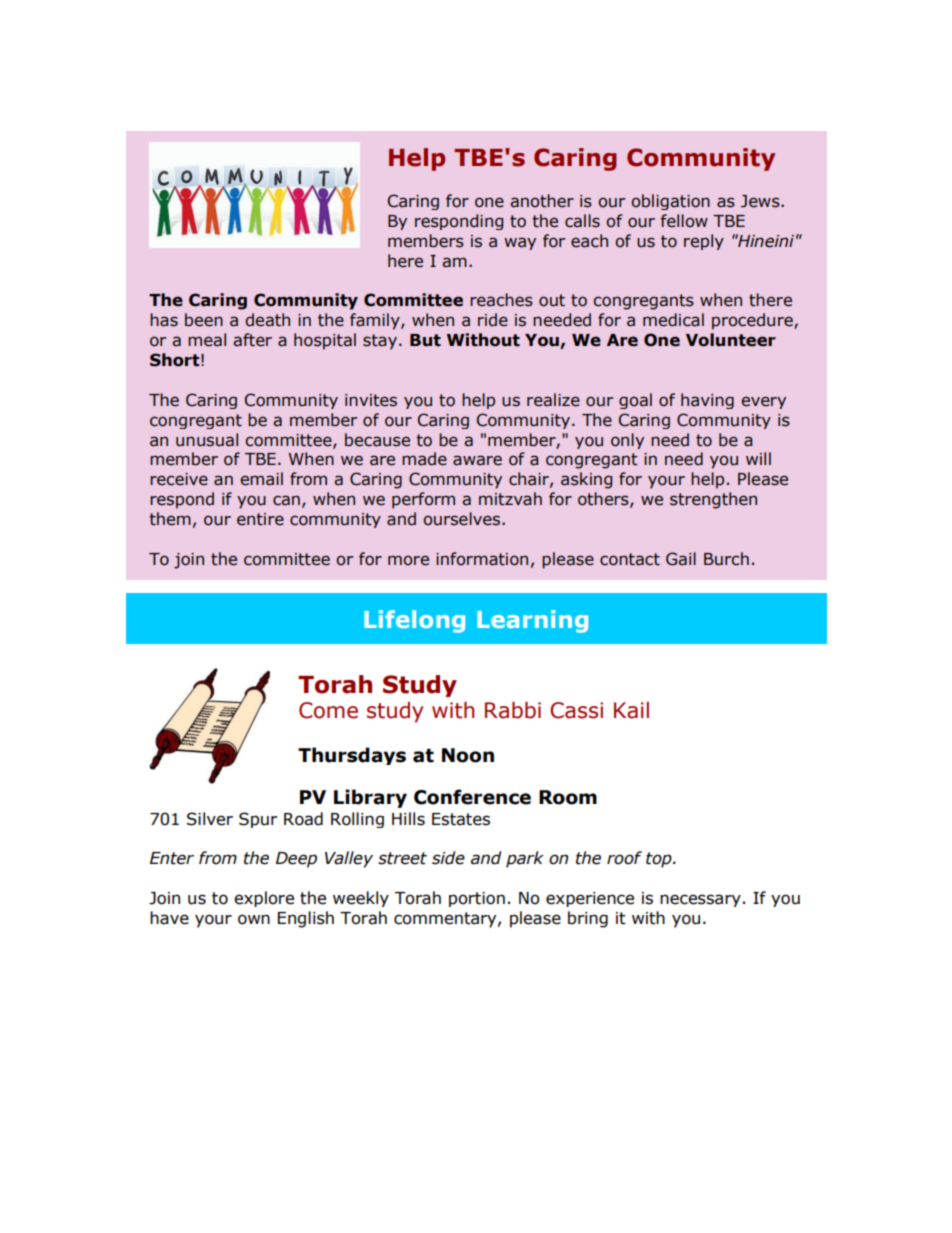  What do you see at coordinates (482, 559) in the screenshot?
I see `information` at bounding box center [482, 559].
